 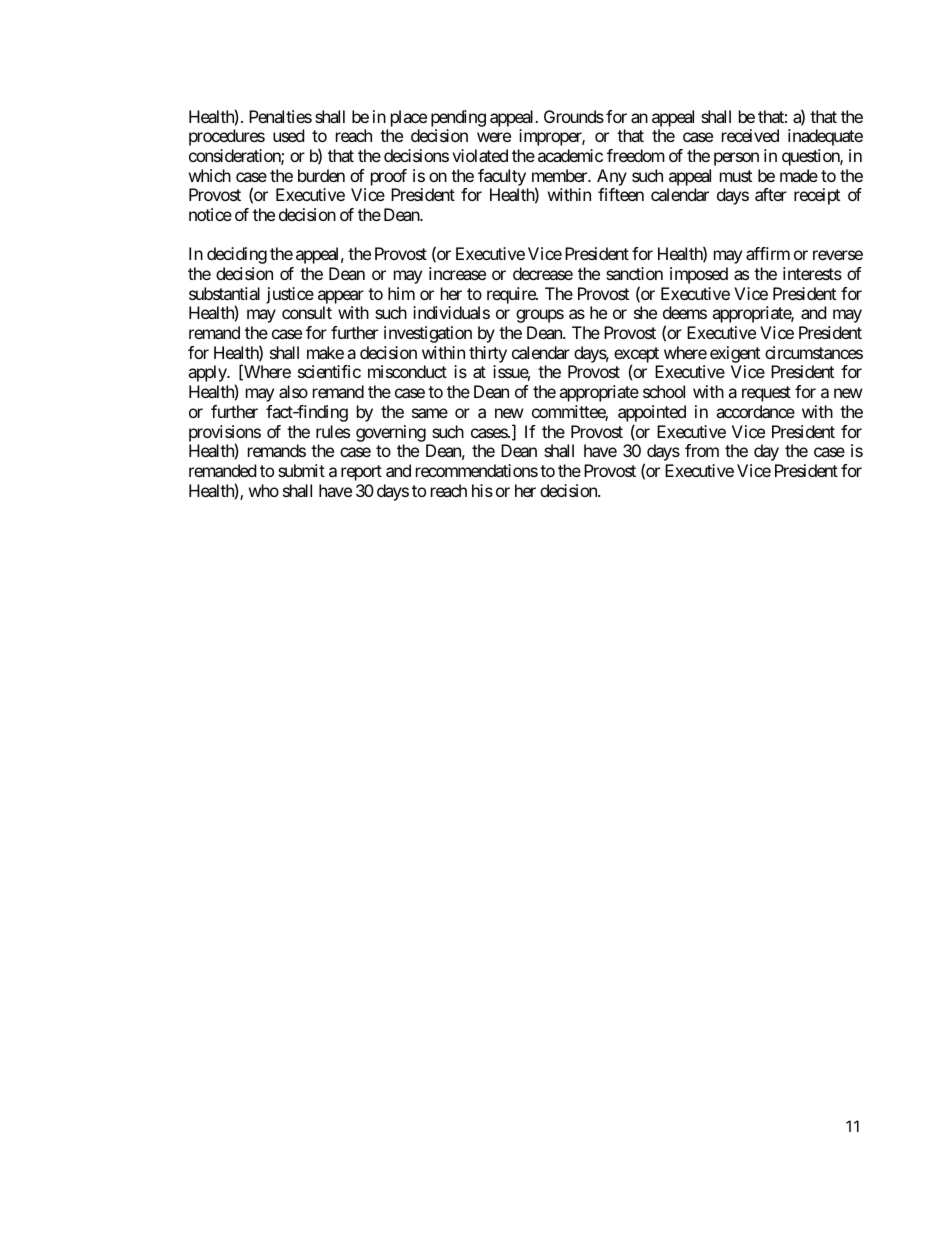 What do you see at coordinates (488, 356) in the image?
I see `thirty` at bounding box center [488, 356].
